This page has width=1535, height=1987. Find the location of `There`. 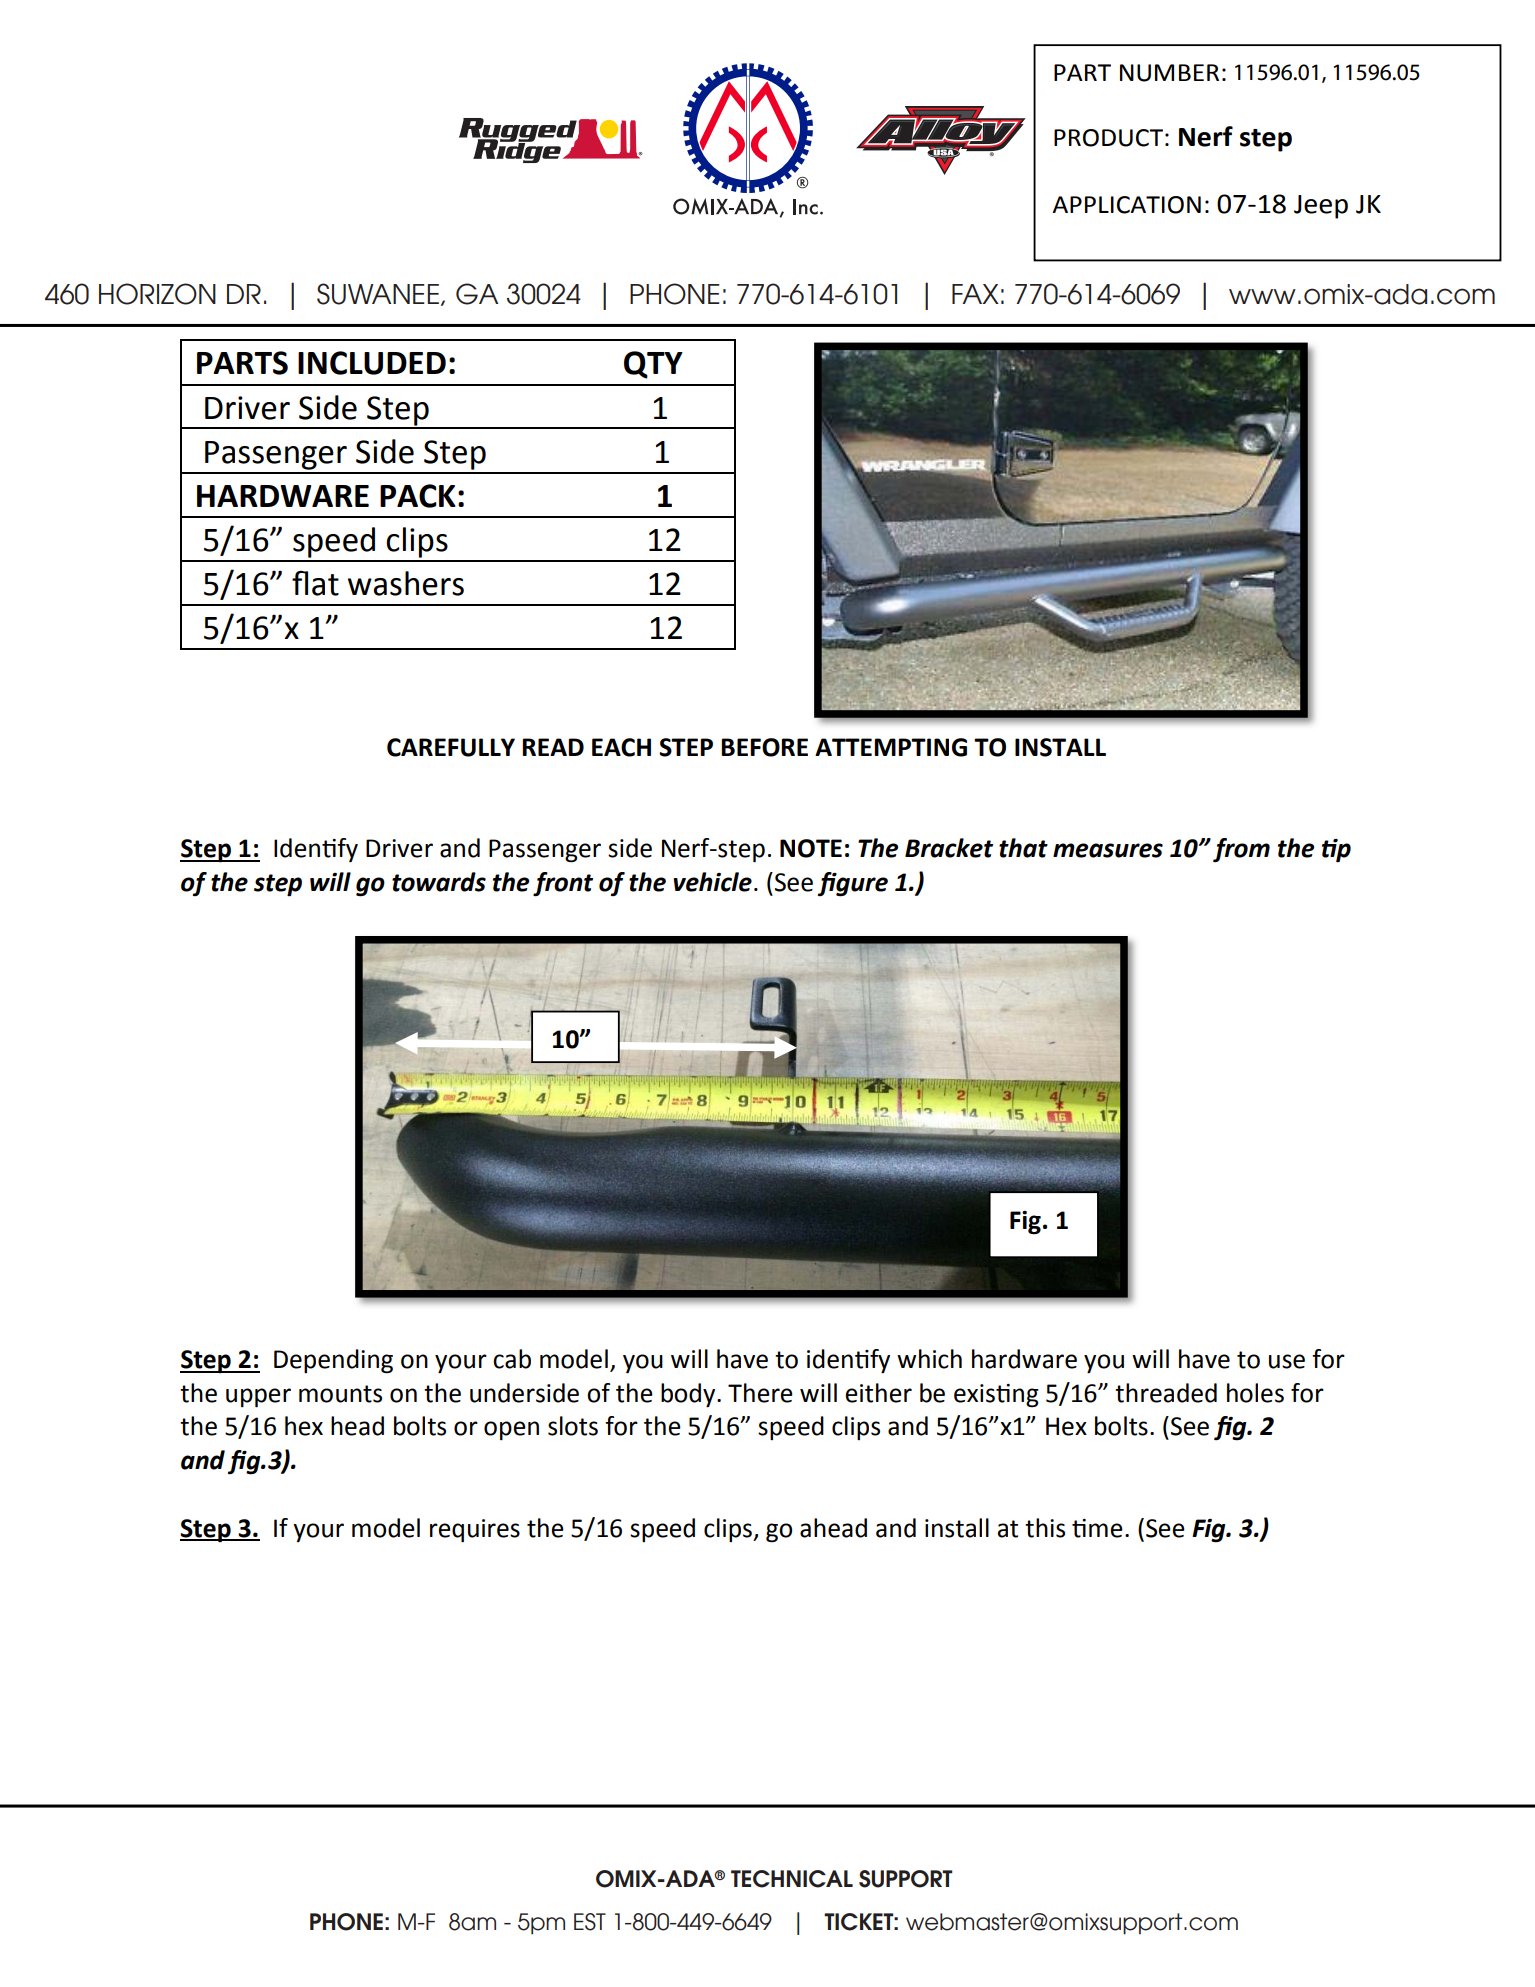

There is located at coordinates (760, 1393).
